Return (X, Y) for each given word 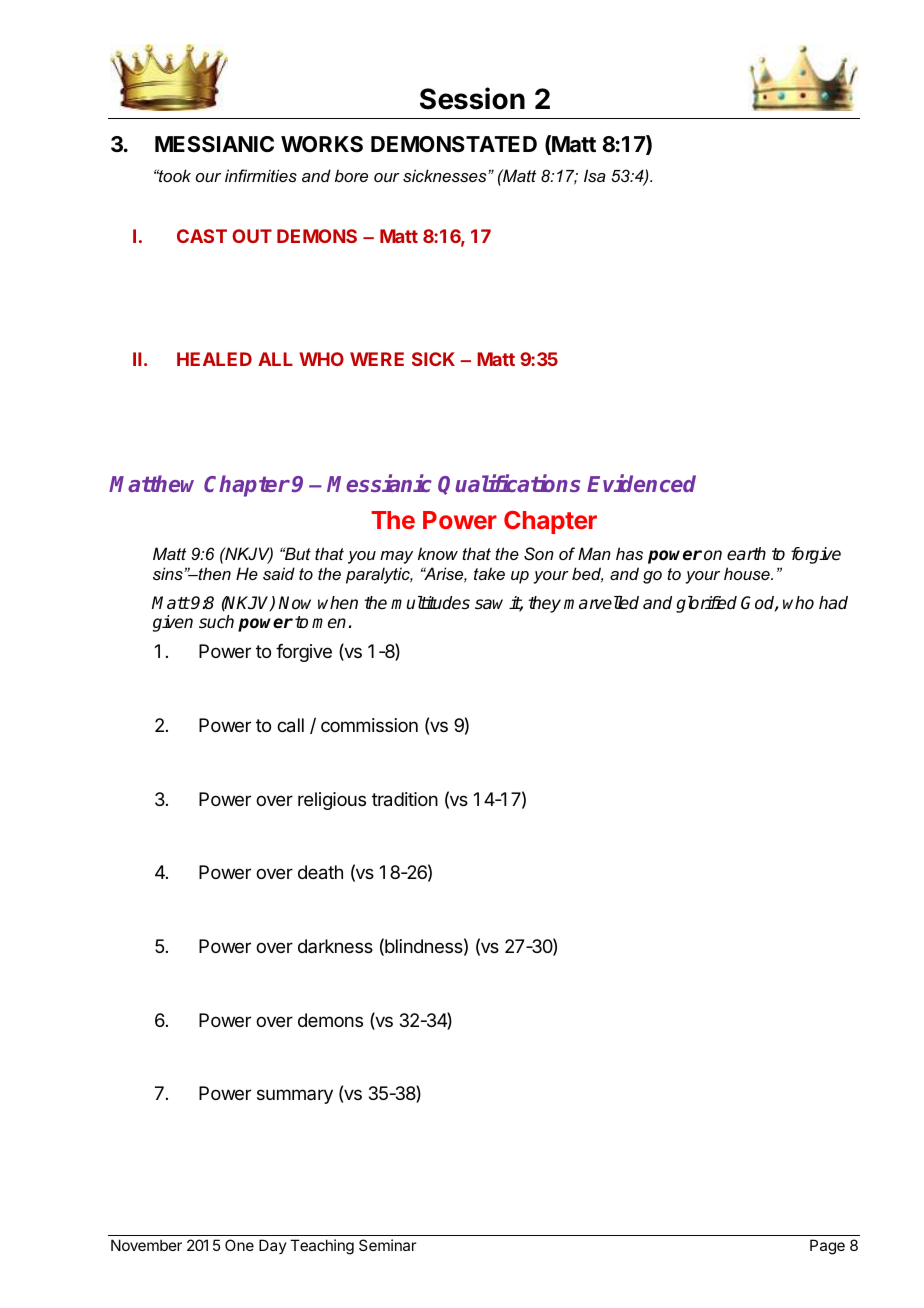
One (239, 1245)
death (320, 872)
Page (827, 1247)
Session (472, 98)
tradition (405, 799)
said (279, 573)
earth (746, 554)
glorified (706, 604)
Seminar (387, 1245)
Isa (595, 175)
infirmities (261, 175)
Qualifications (509, 484)
